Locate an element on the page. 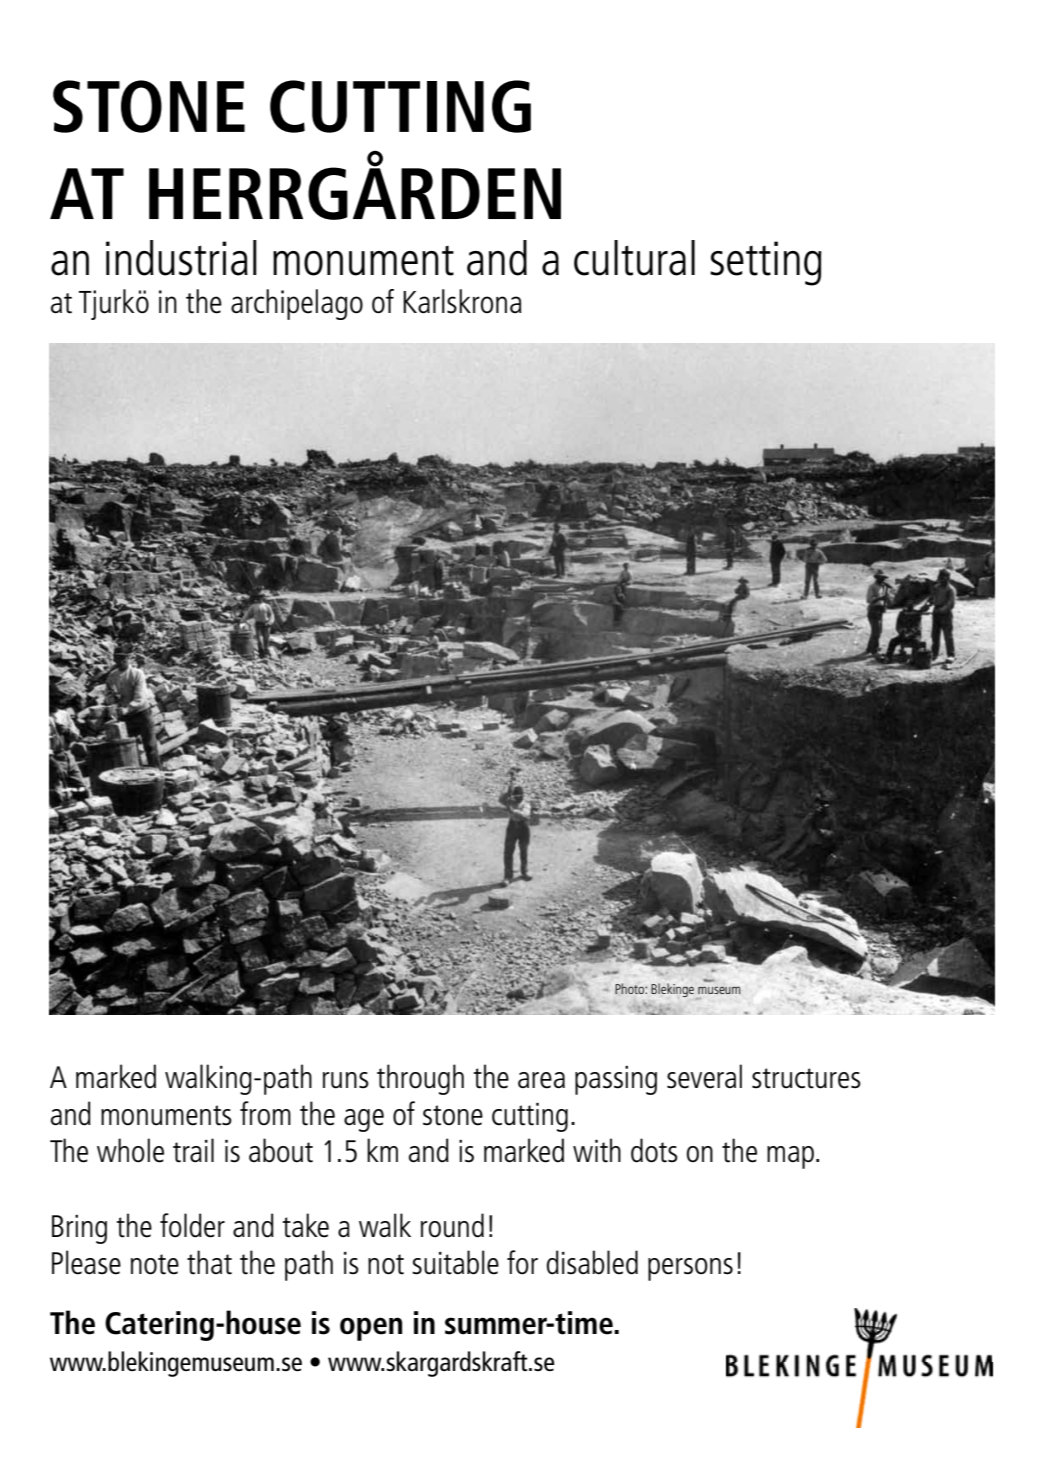 The height and width of the page is (1477, 1044). archipelago is located at coordinates (297, 304).
